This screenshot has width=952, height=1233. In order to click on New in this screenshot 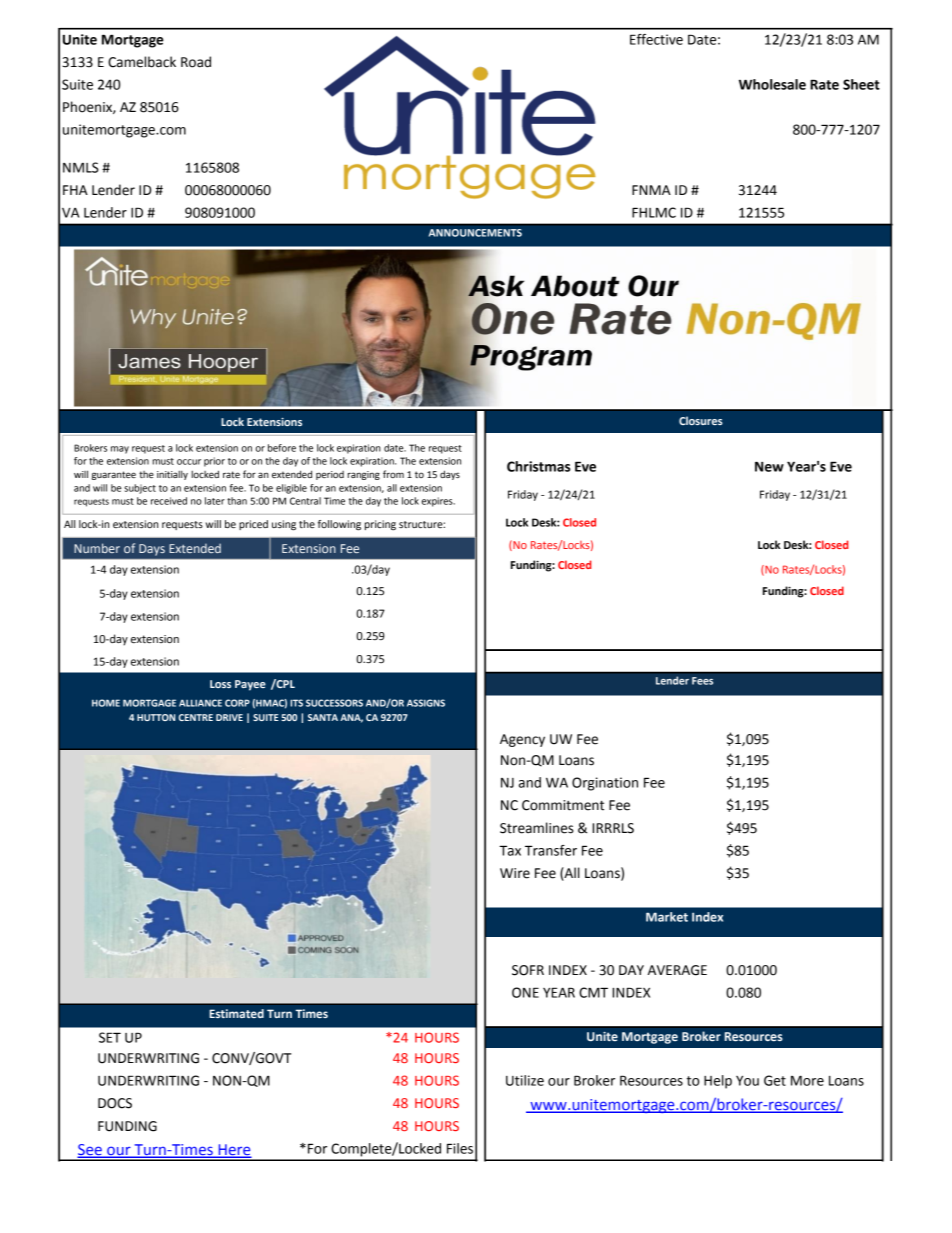, I will do `click(769, 466)`.
